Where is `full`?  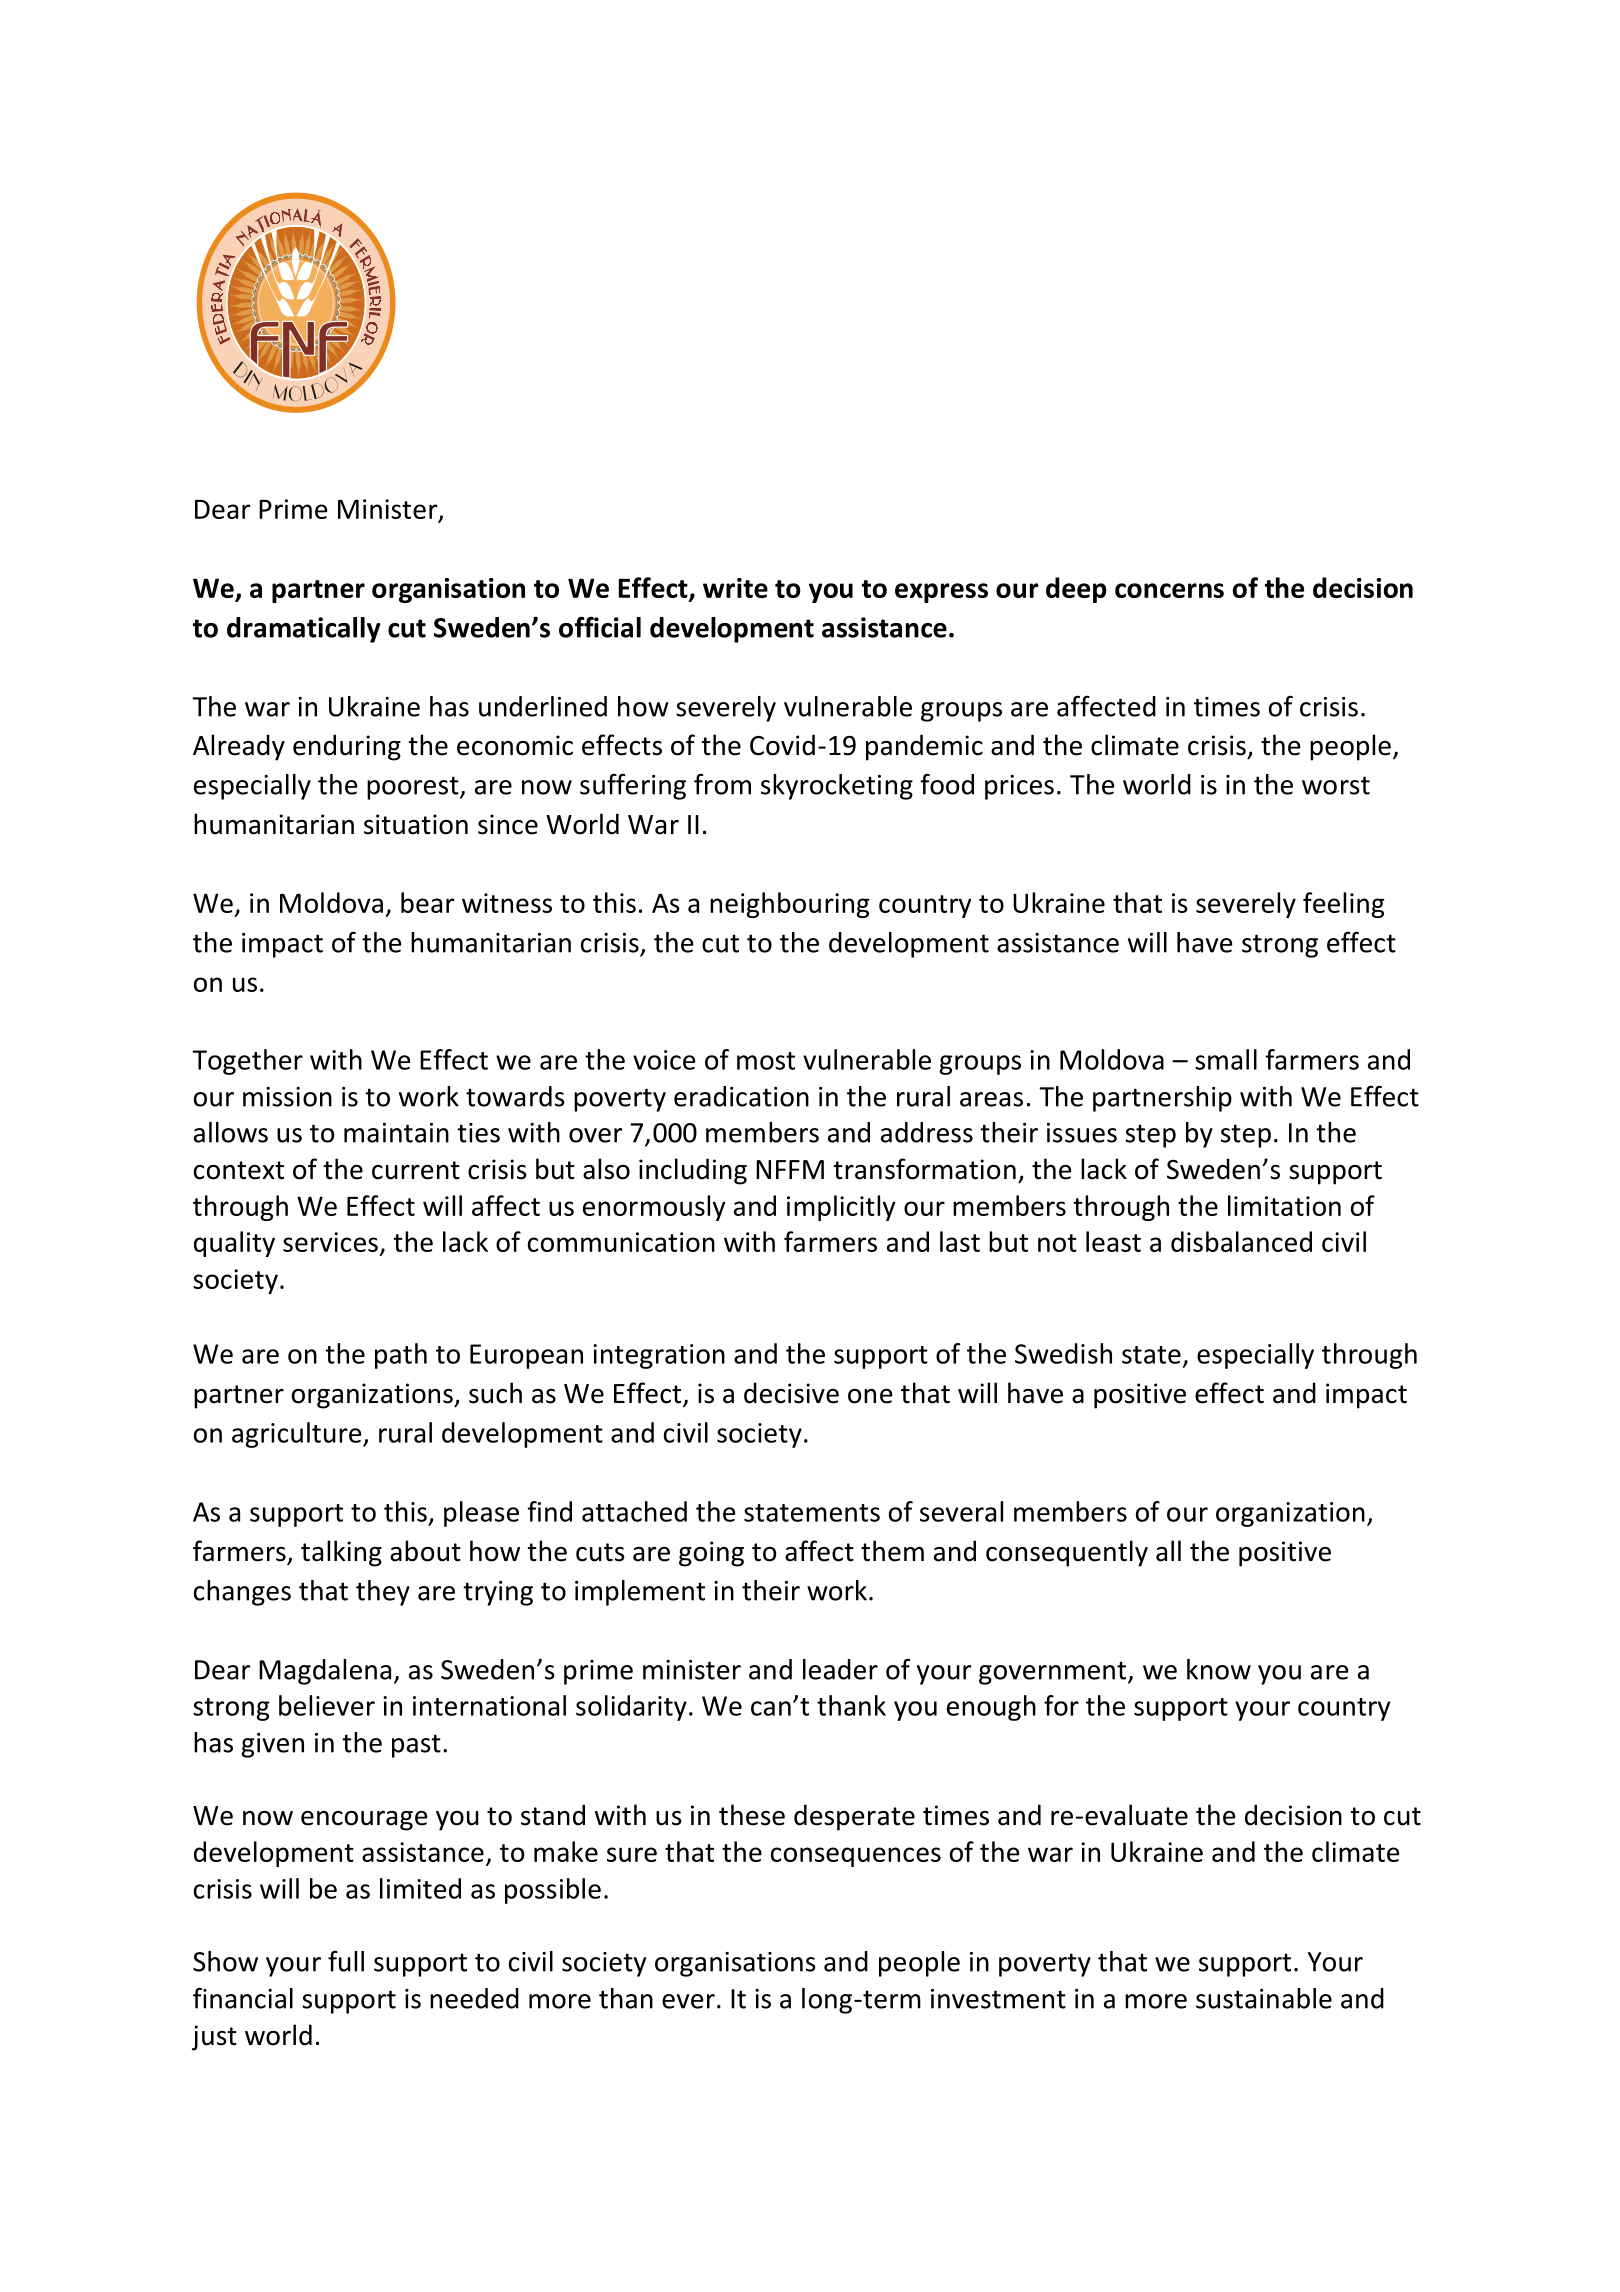
full is located at coordinates (346, 1961).
